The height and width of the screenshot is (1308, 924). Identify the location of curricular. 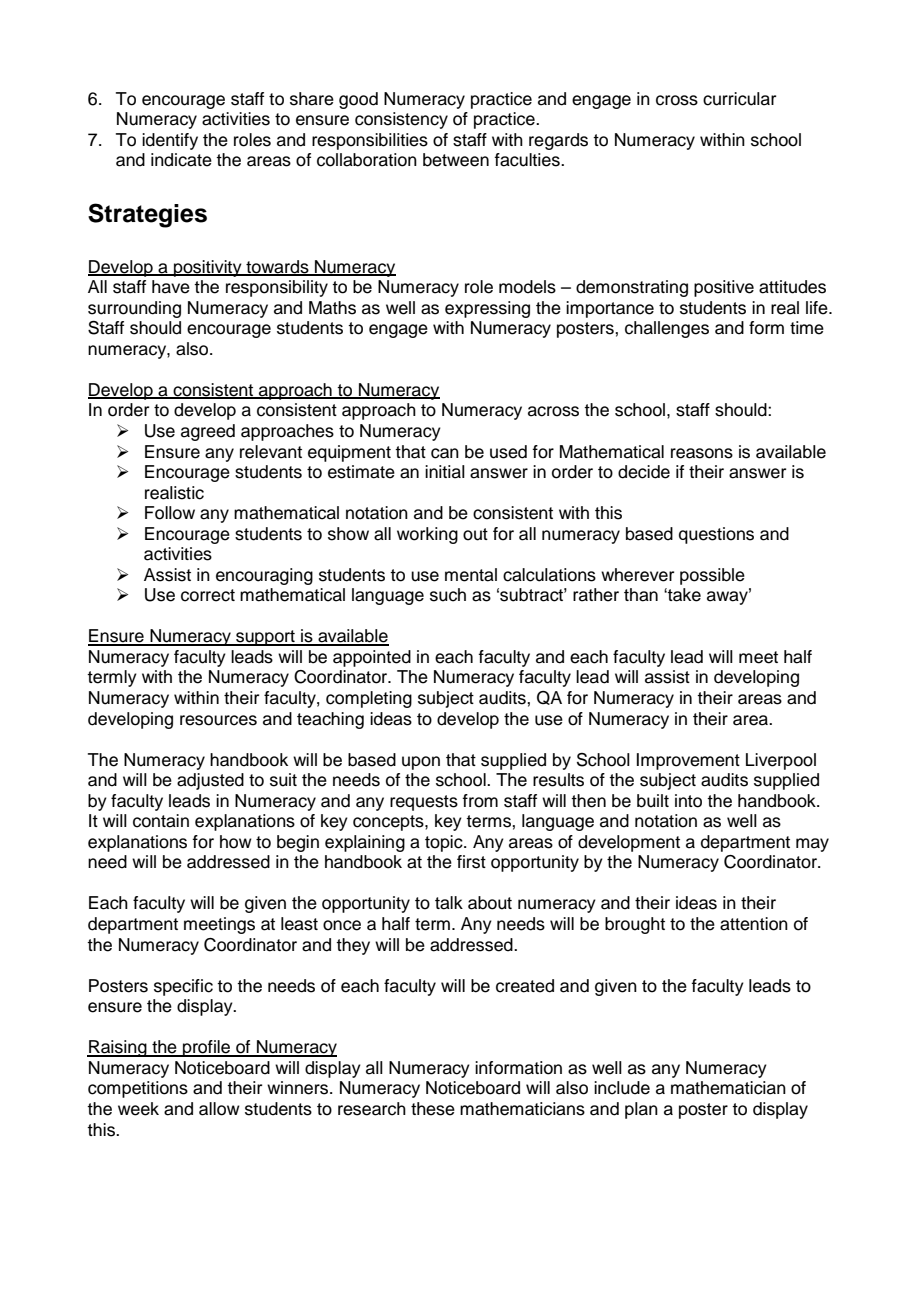
(739, 99).
